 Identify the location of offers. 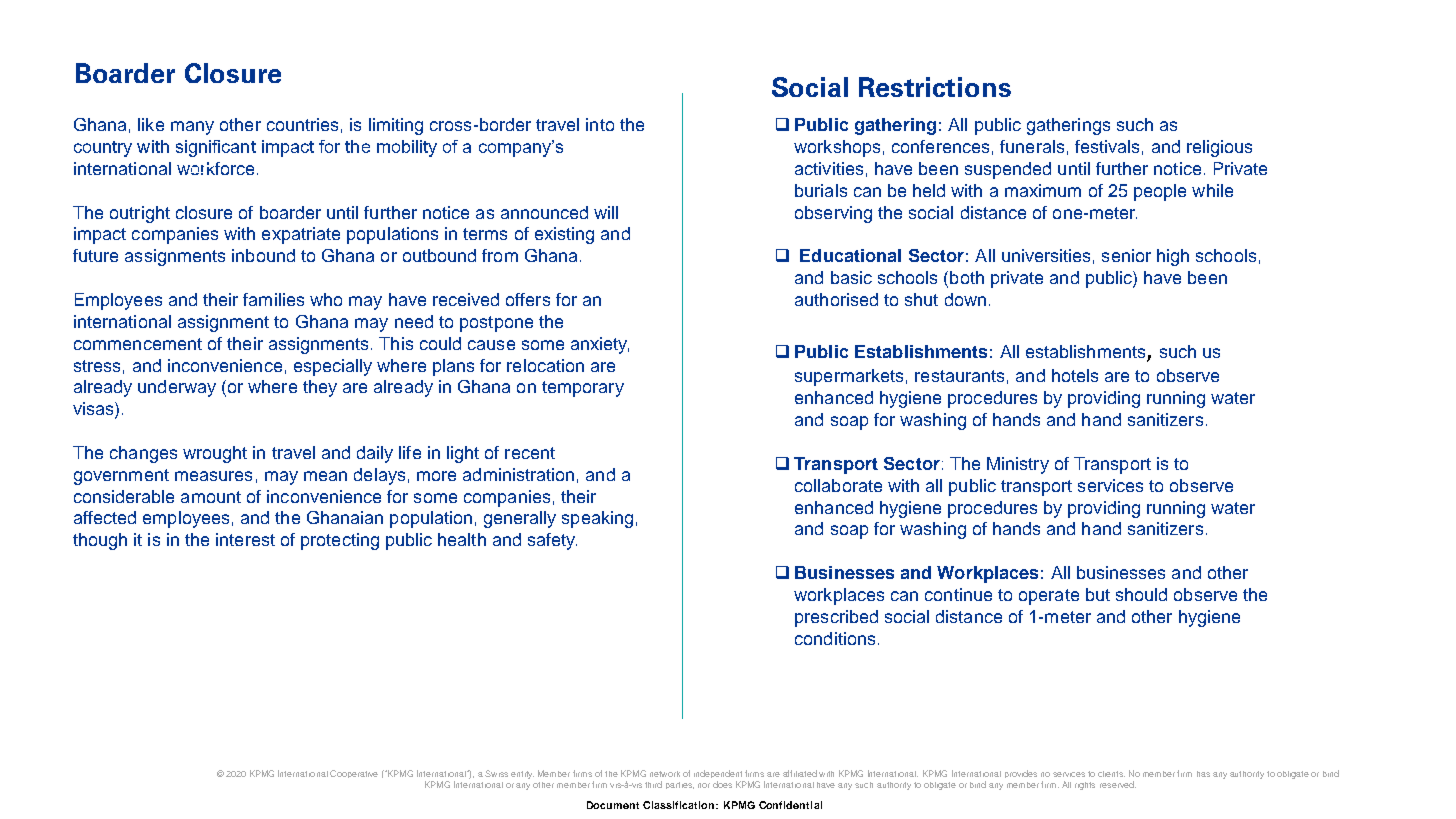
(528, 299).
